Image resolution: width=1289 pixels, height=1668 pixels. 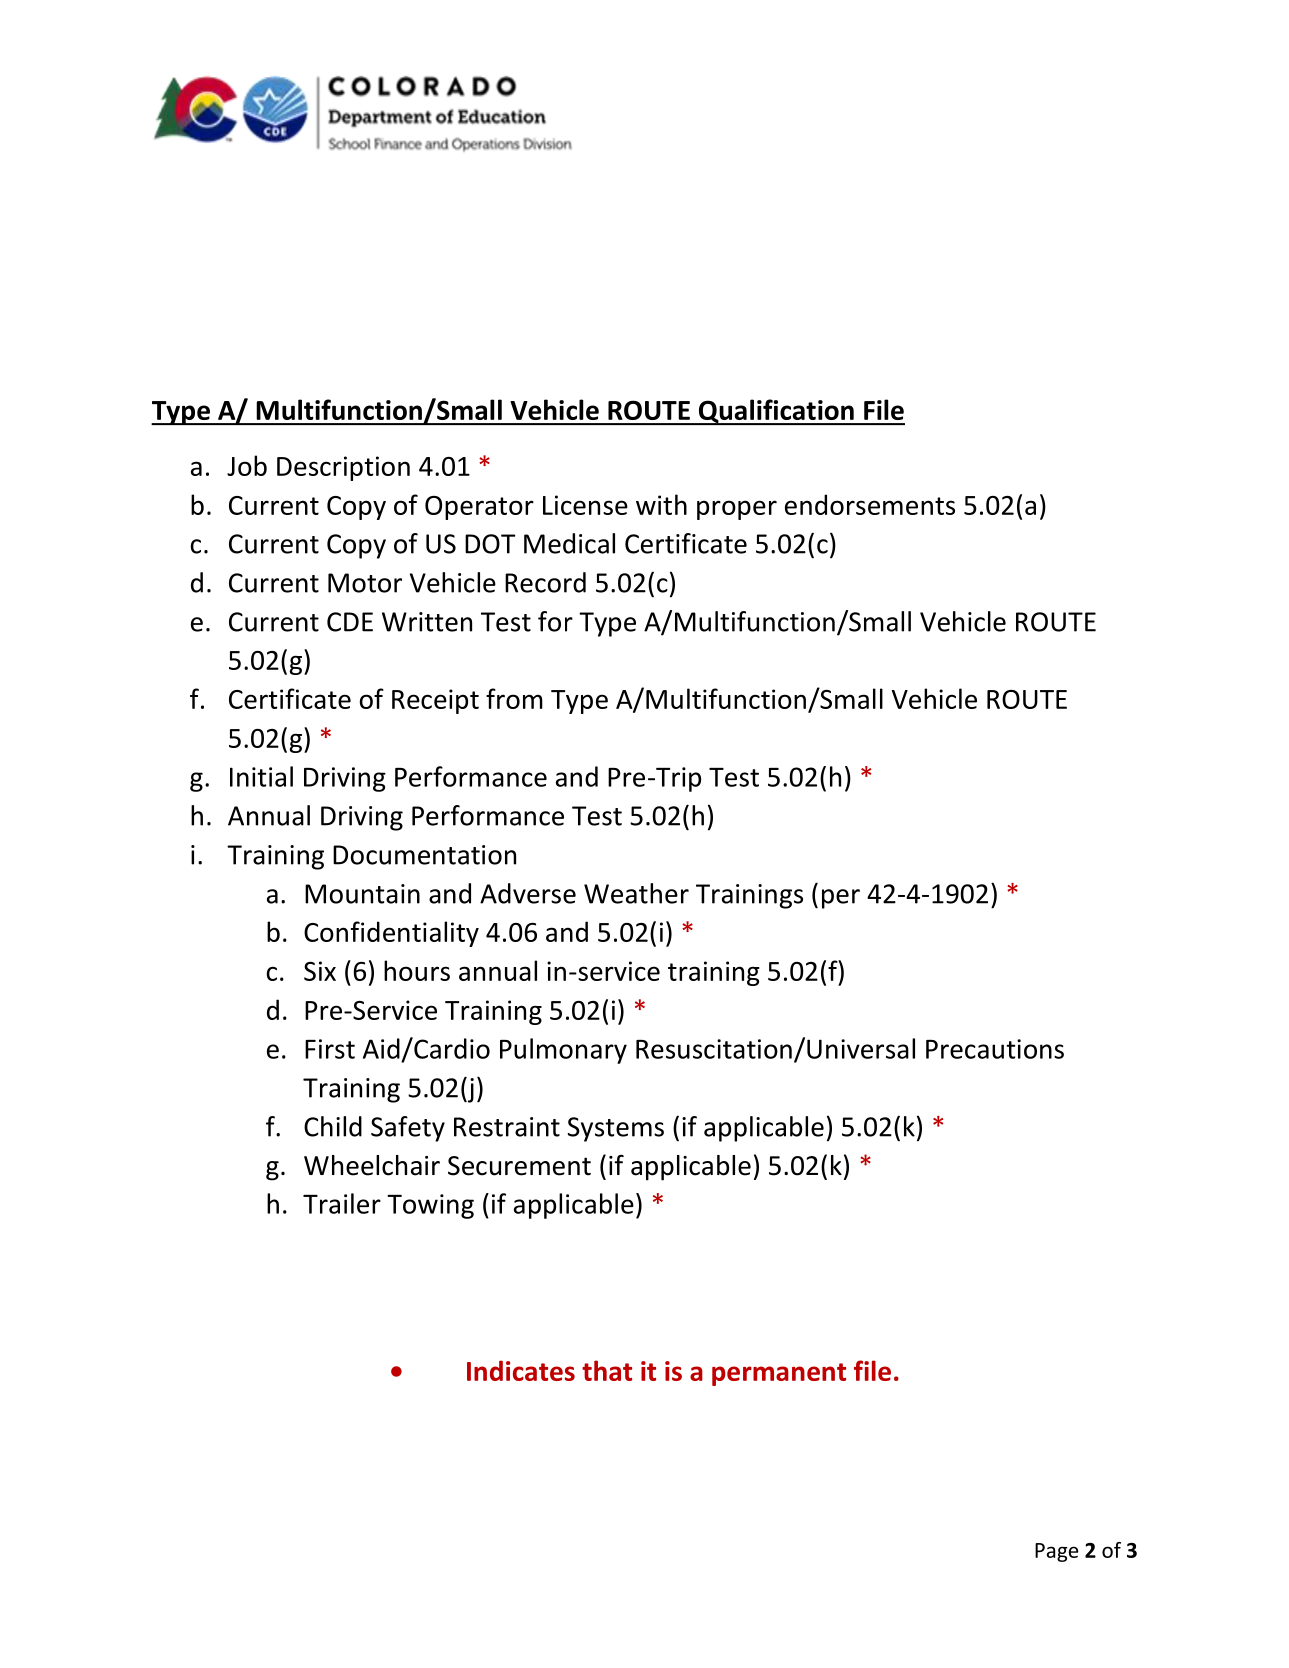 I want to click on that, so click(x=607, y=1370).
